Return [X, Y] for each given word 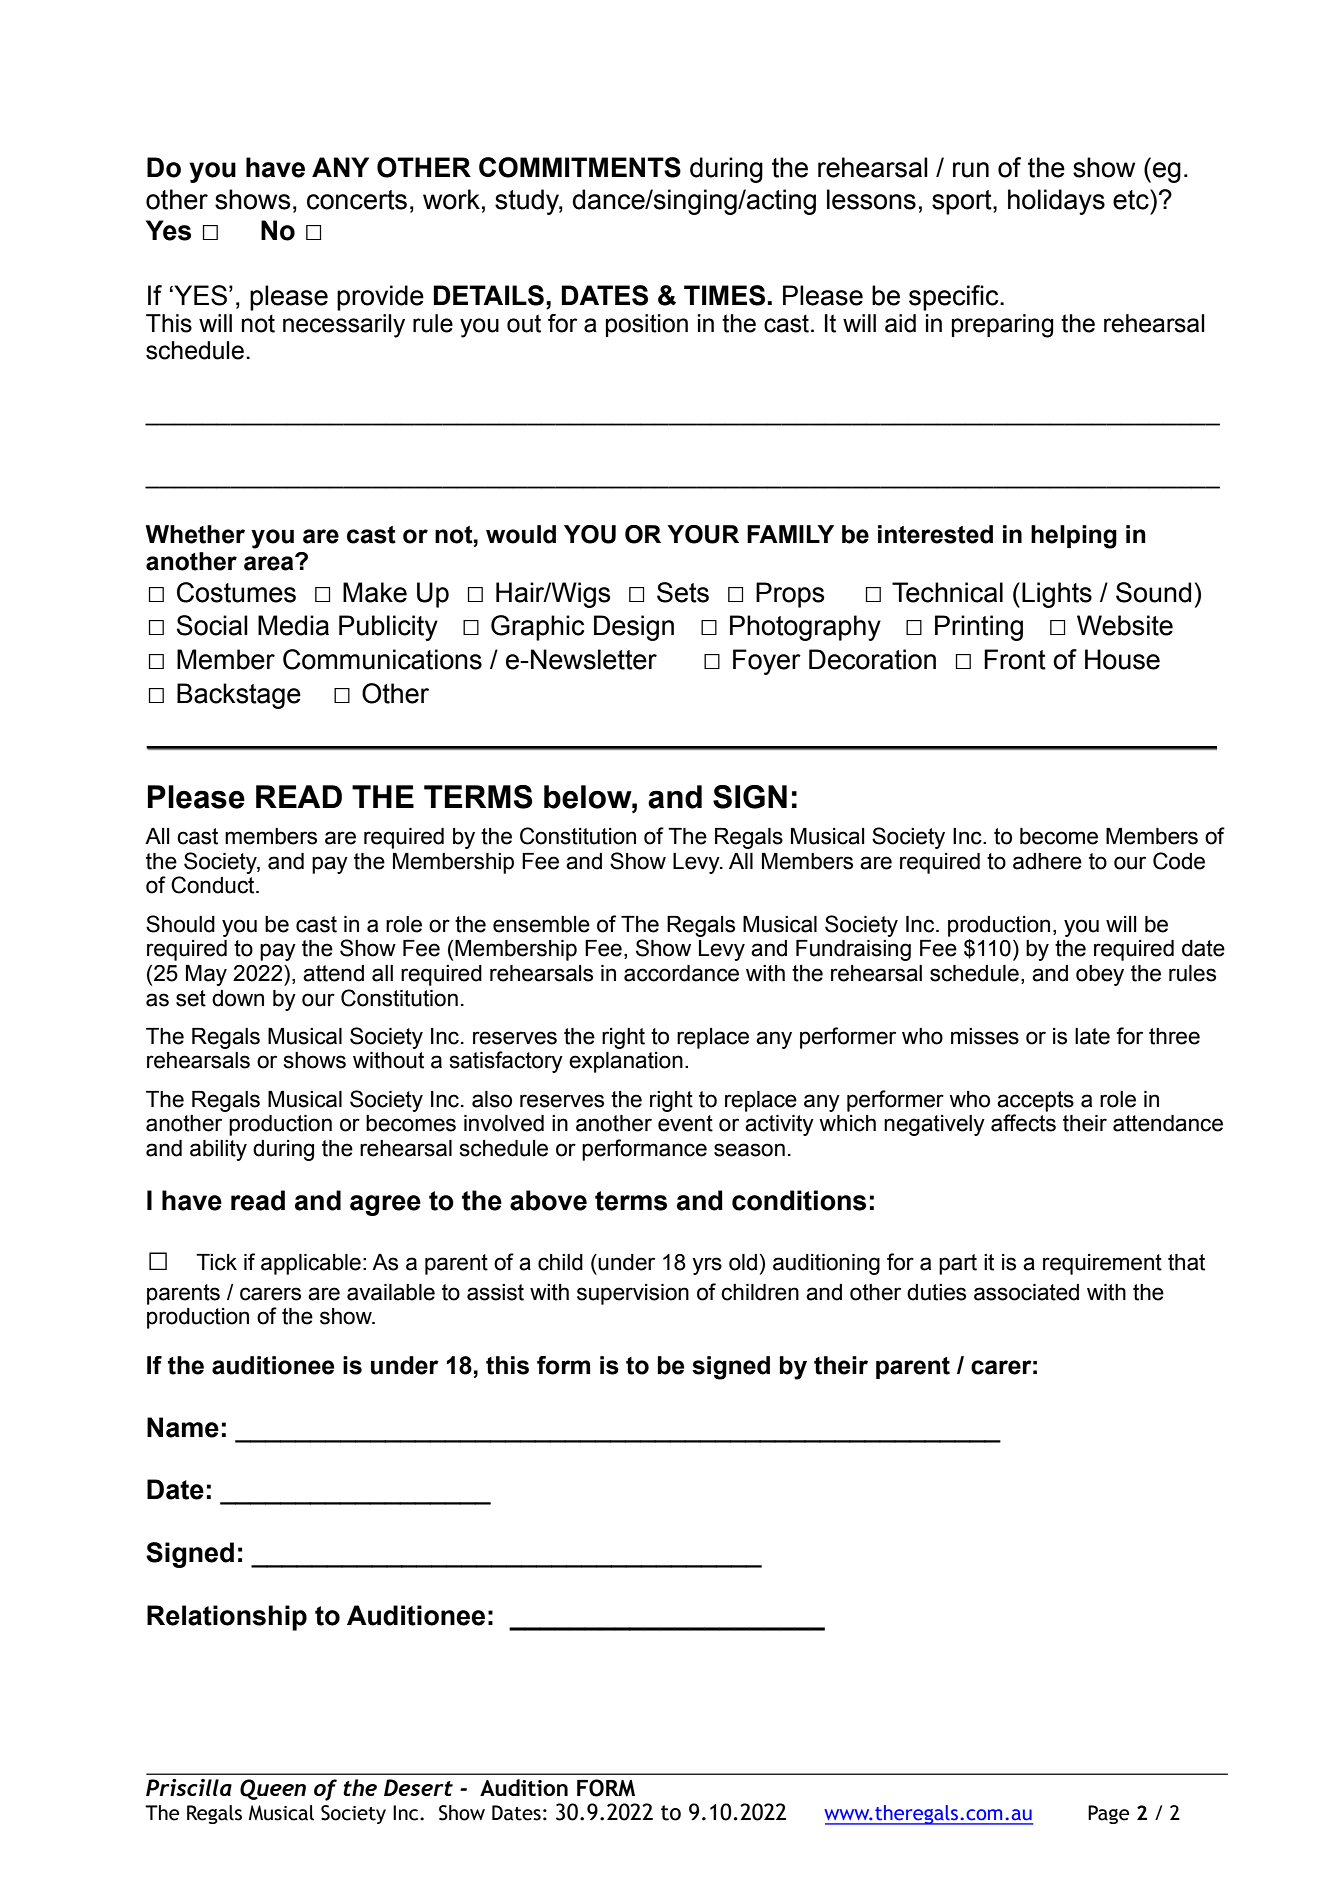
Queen [273, 1789]
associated [1026, 1292]
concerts [357, 200]
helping [1074, 537]
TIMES [724, 295]
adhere [1047, 861]
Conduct [214, 885]
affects [1023, 1123]
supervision [633, 1294]
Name [183, 1427]
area [270, 563]
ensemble [541, 924]
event [685, 1123]
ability [218, 1150]
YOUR [703, 534]
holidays [1056, 202]
